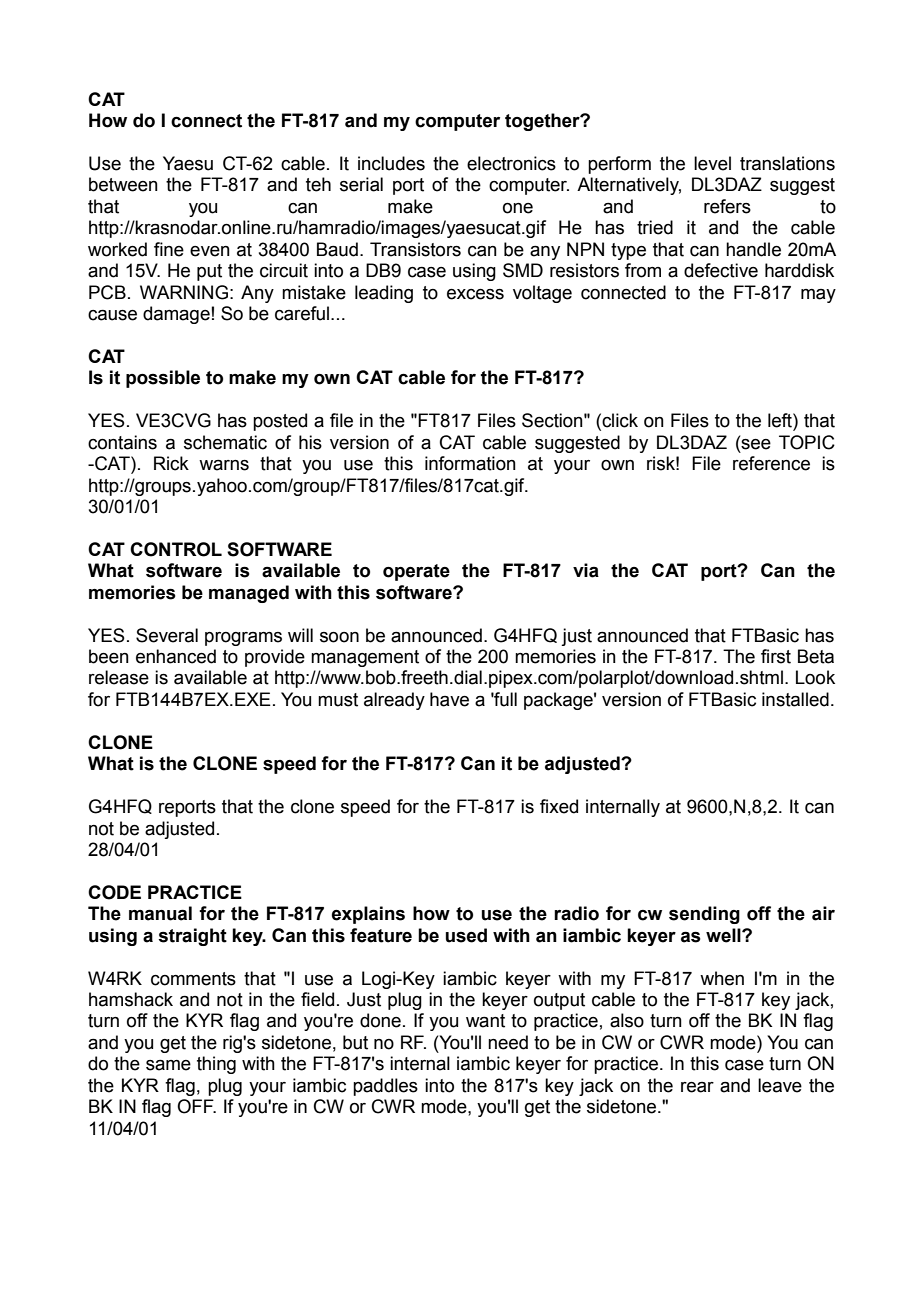  What do you see at coordinates (171, 463) in the page?
I see `Rick` at bounding box center [171, 463].
